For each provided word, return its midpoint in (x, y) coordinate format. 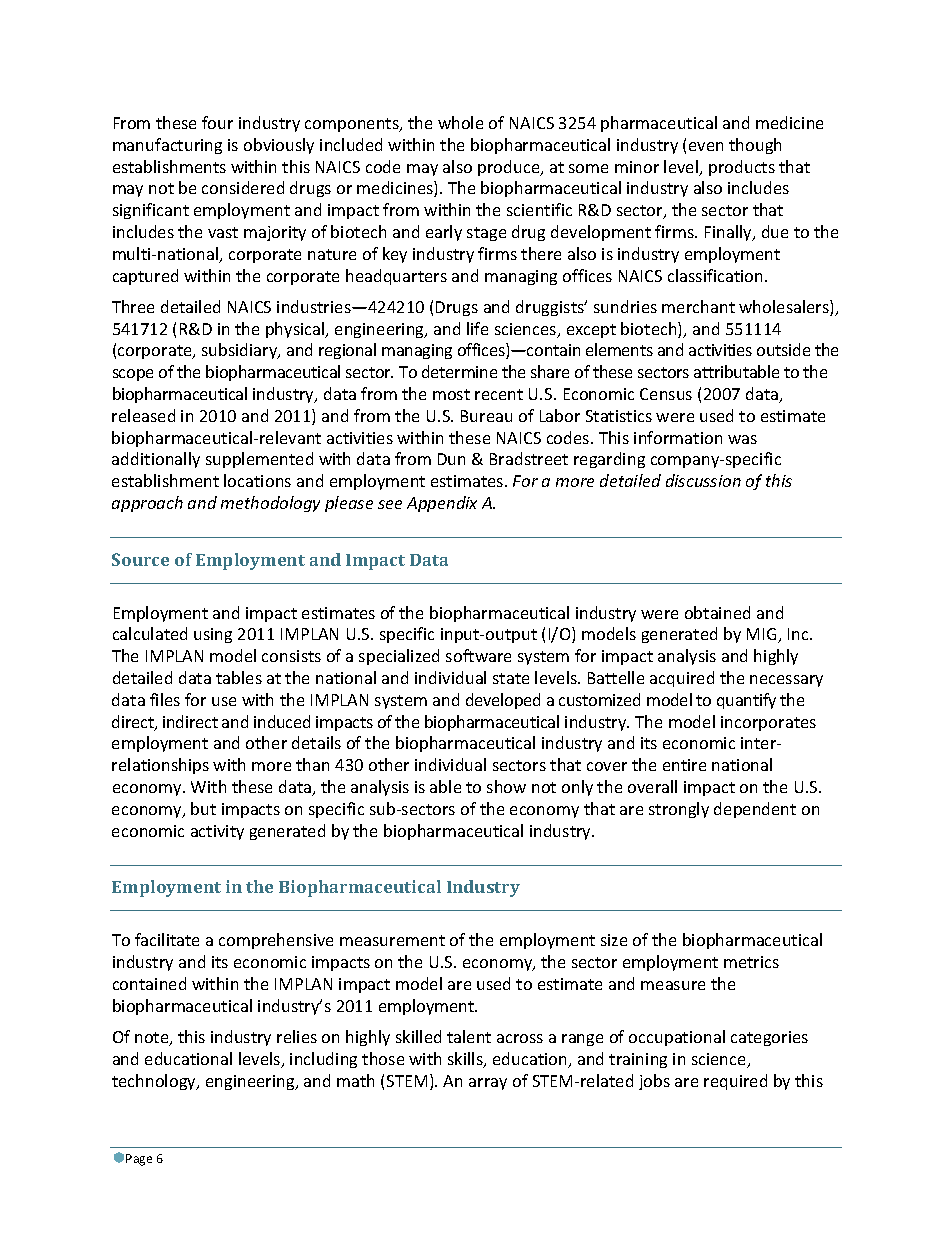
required (735, 1082)
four (217, 122)
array (488, 1084)
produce (510, 168)
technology (155, 1082)
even (706, 146)
